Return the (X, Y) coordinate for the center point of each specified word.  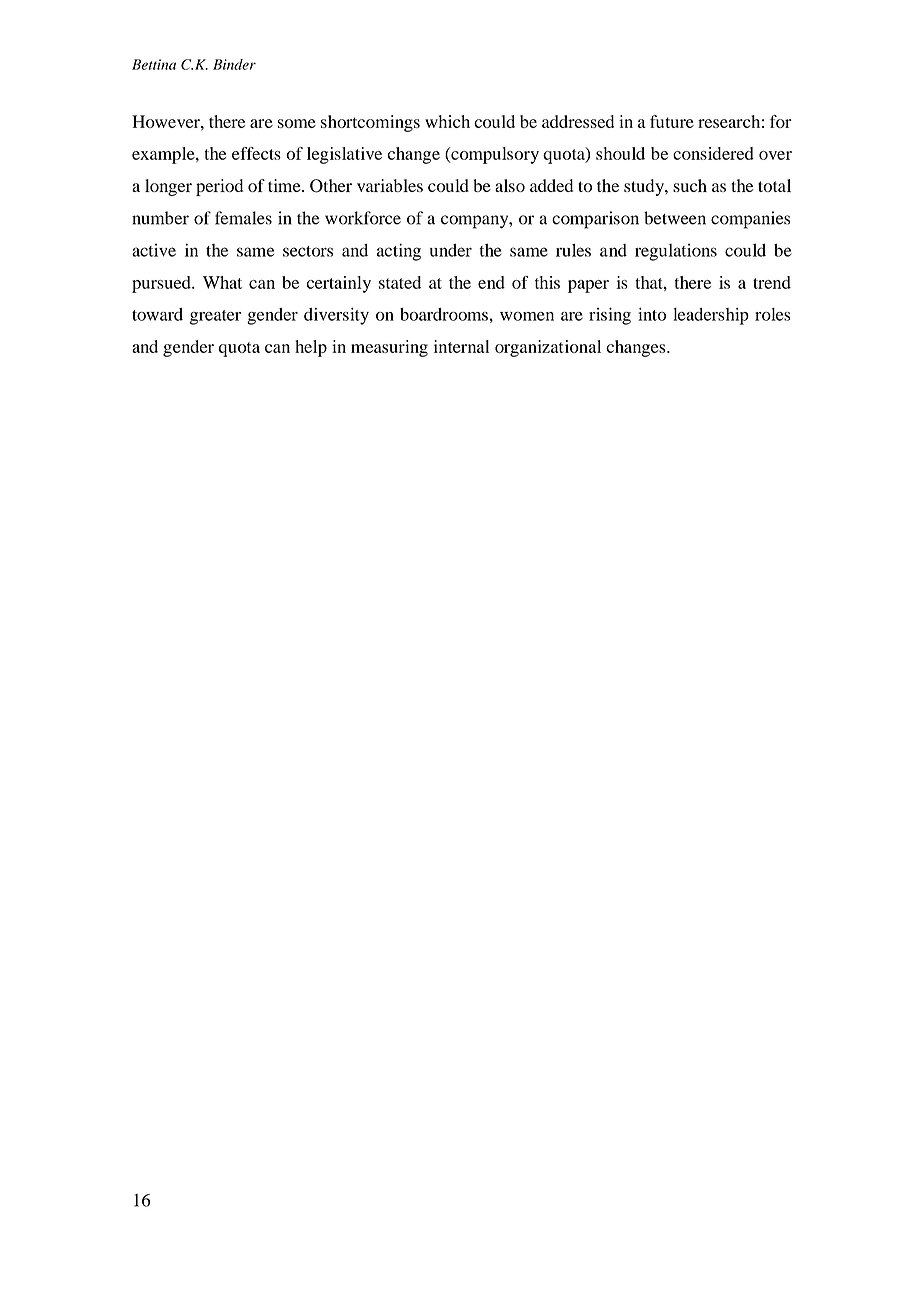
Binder (234, 64)
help (311, 348)
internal (461, 346)
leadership (711, 316)
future (672, 121)
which (447, 121)
